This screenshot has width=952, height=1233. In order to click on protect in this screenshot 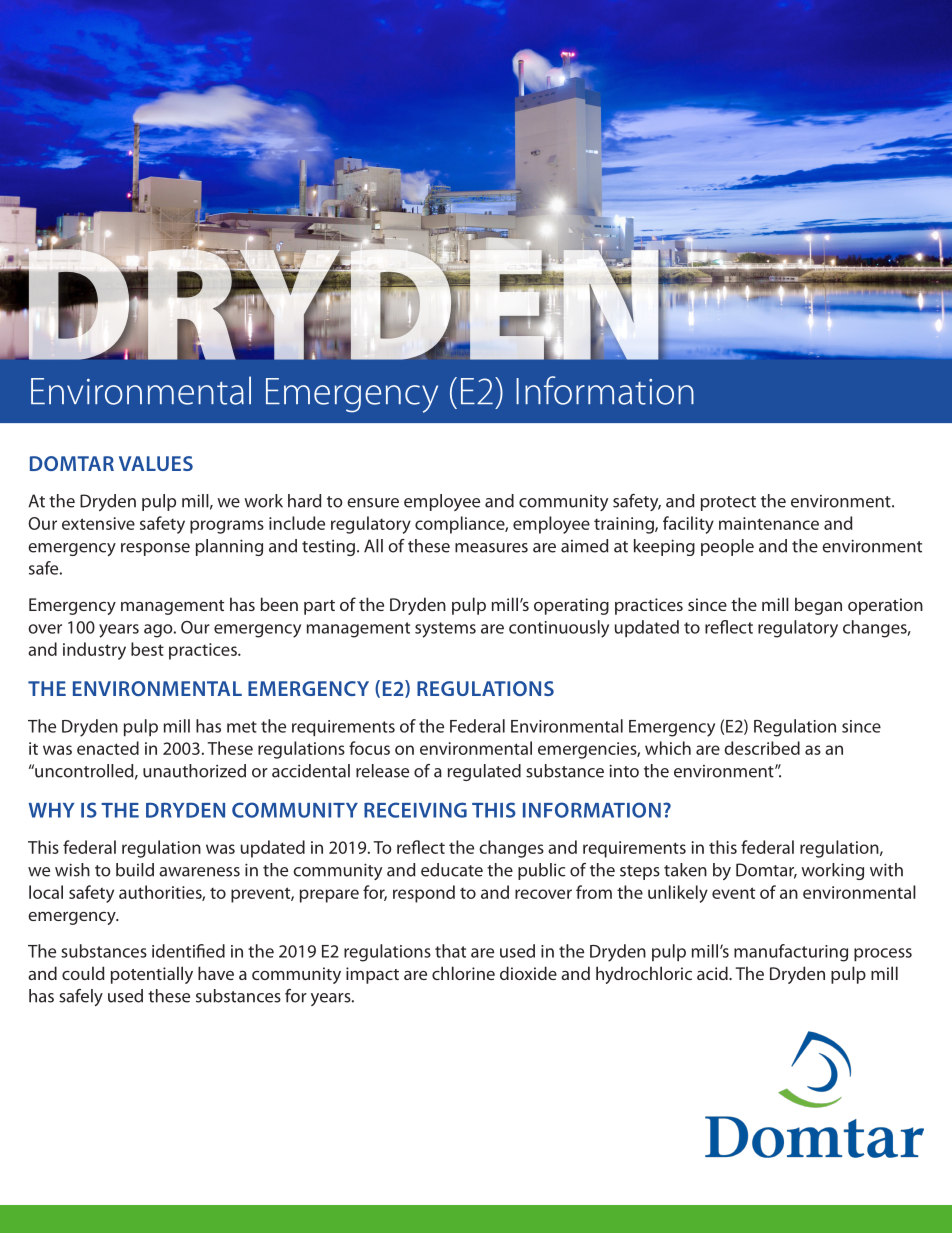, I will do `click(728, 503)`.
